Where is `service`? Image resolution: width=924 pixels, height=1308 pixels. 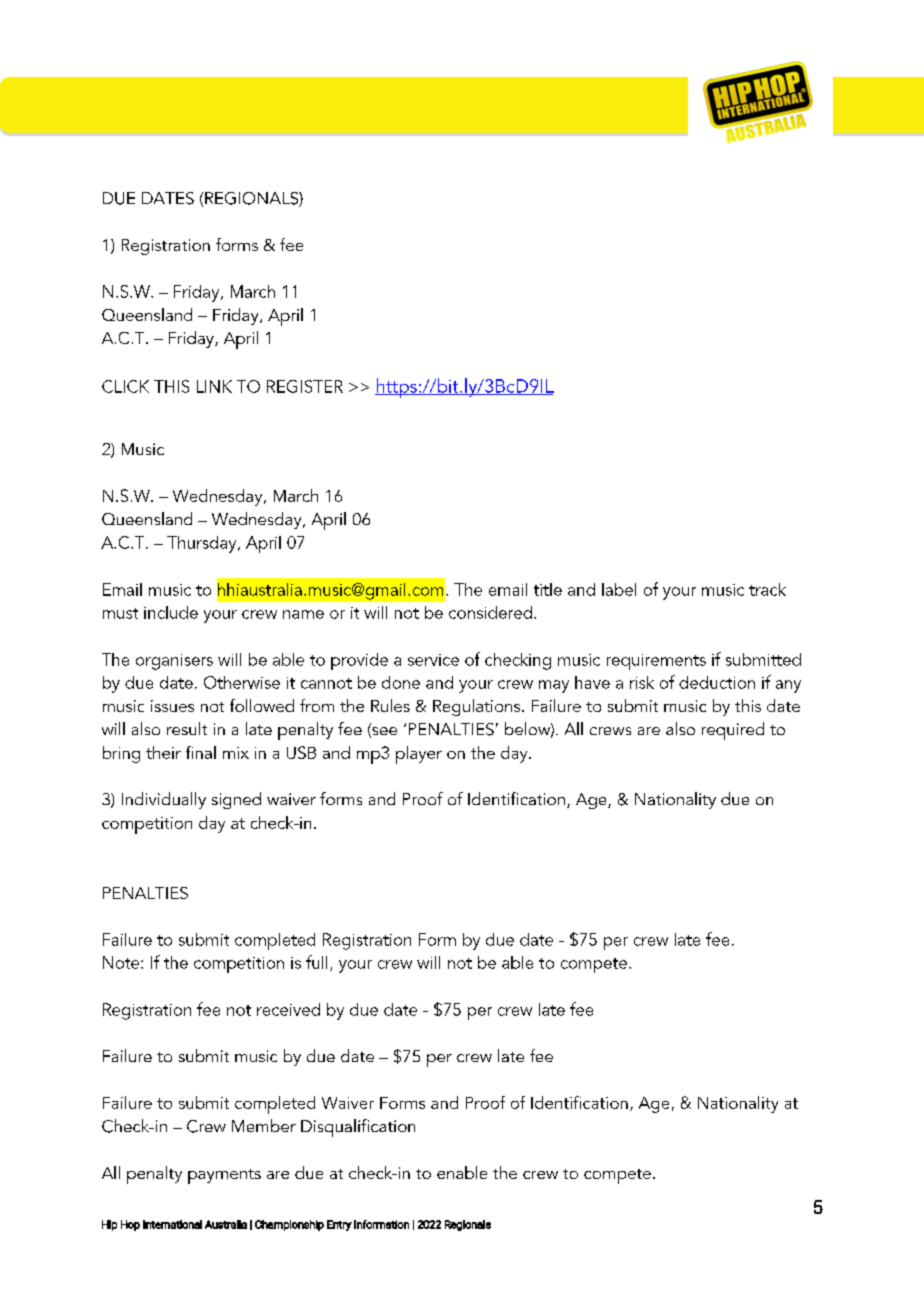
service is located at coordinates (433, 660).
